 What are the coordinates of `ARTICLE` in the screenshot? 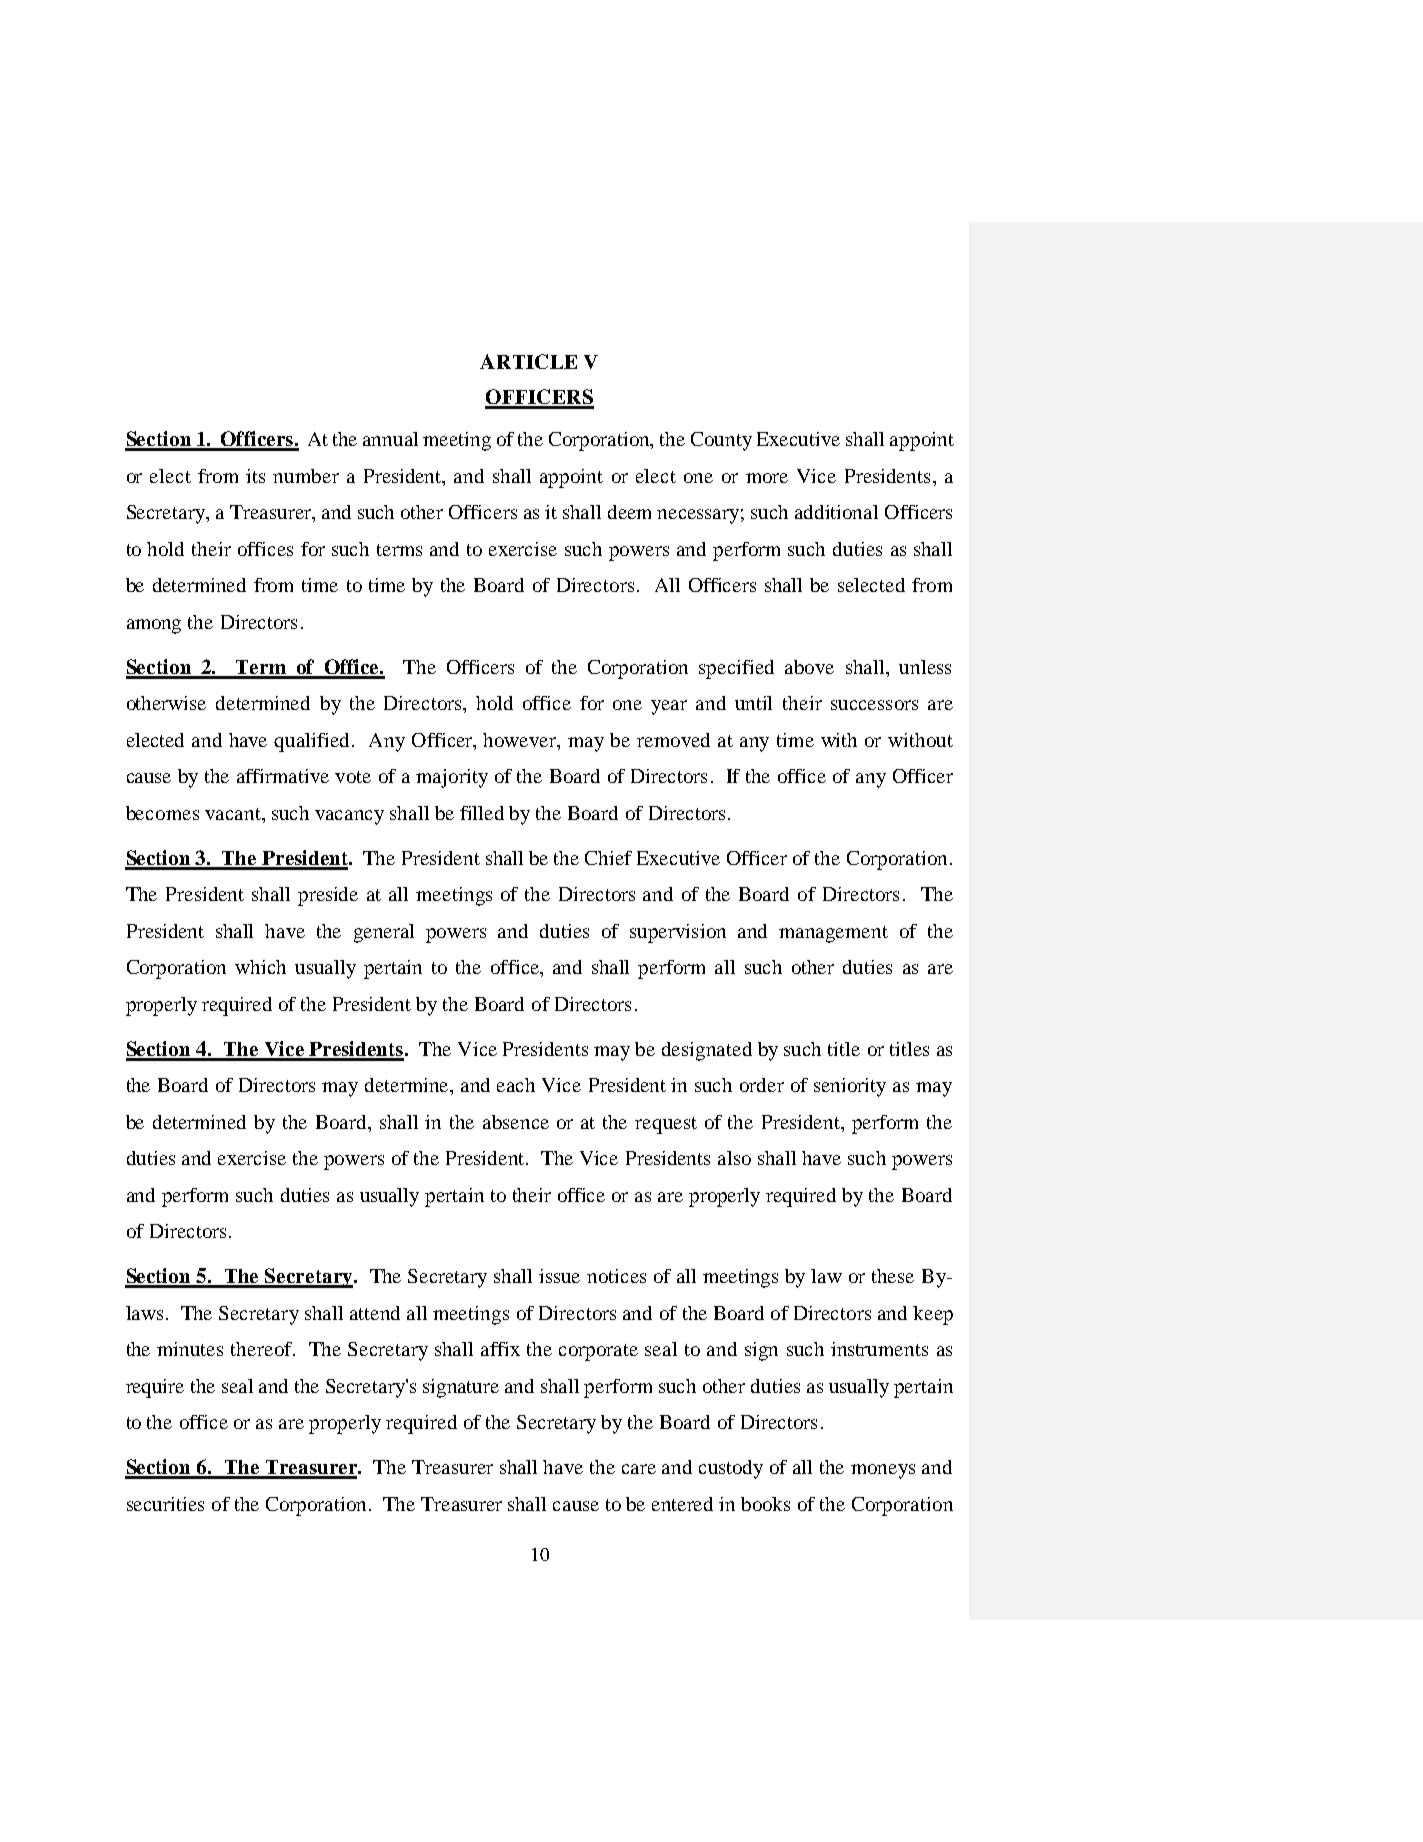 It's located at (528, 361).
